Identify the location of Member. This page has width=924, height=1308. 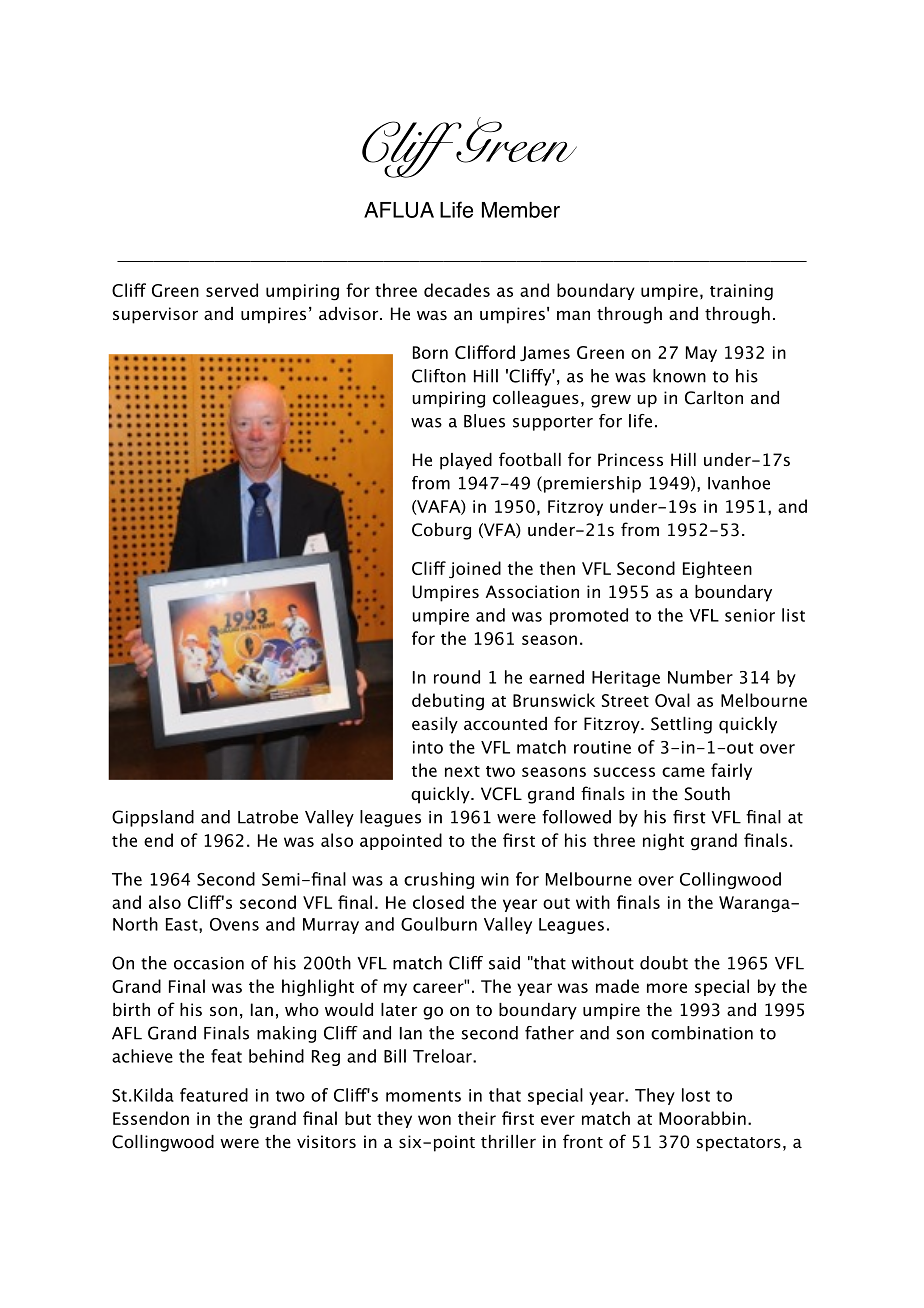
(521, 210).
